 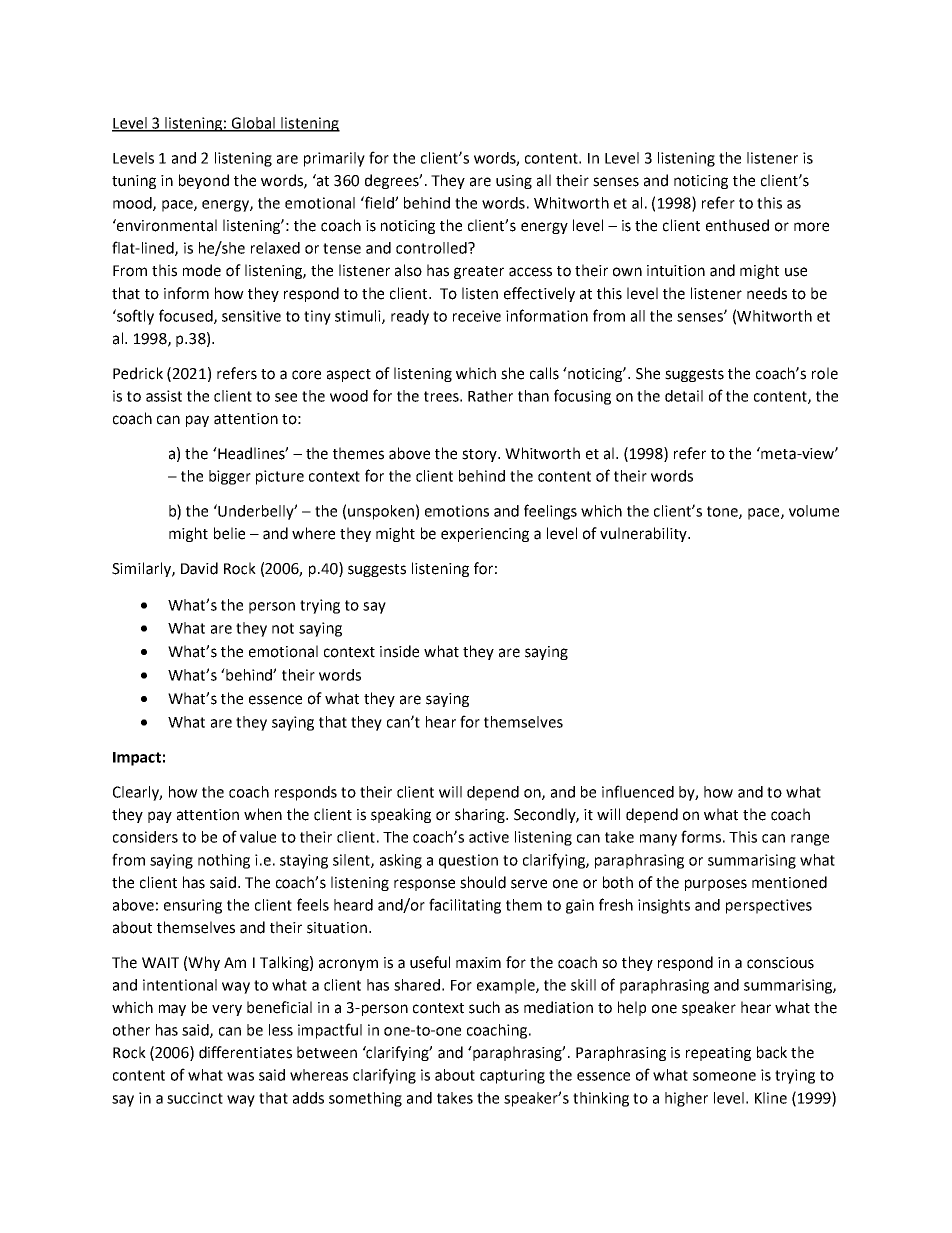 What do you see at coordinates (481, 455) in the document?
I see `story` at bounding box center [481, 455].
